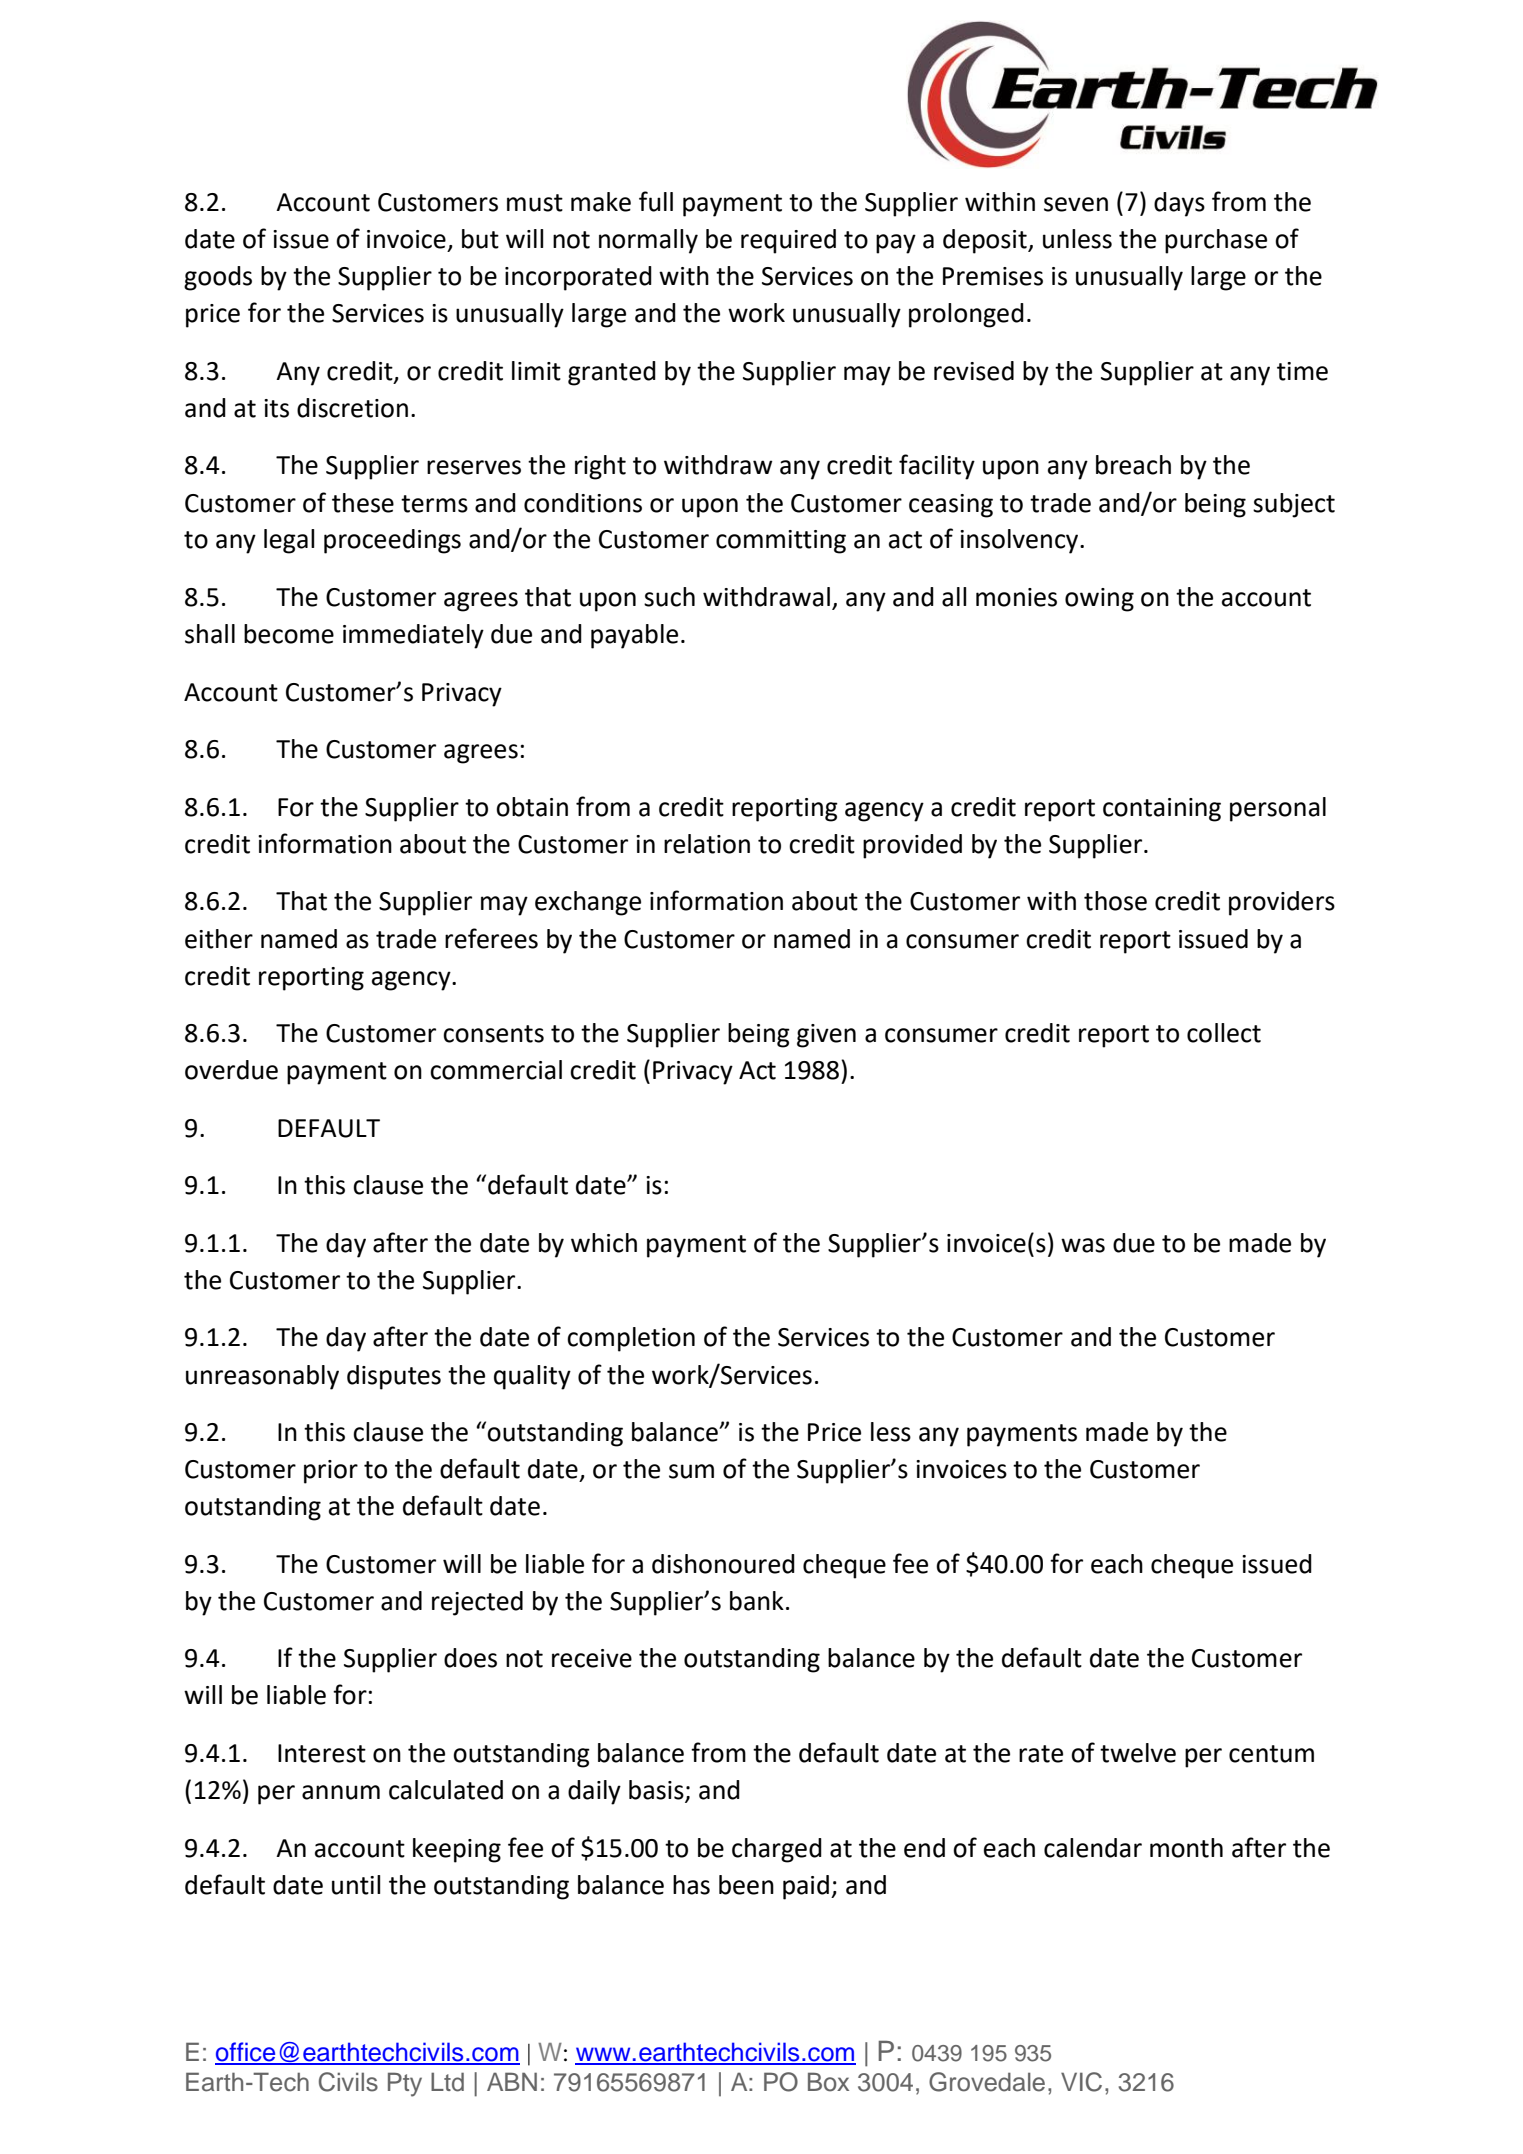 This screenshot has height=2154, width=1523. Describe the element at coordinates (1224, 1033) in the screenshot. I see `collect` at that location.
